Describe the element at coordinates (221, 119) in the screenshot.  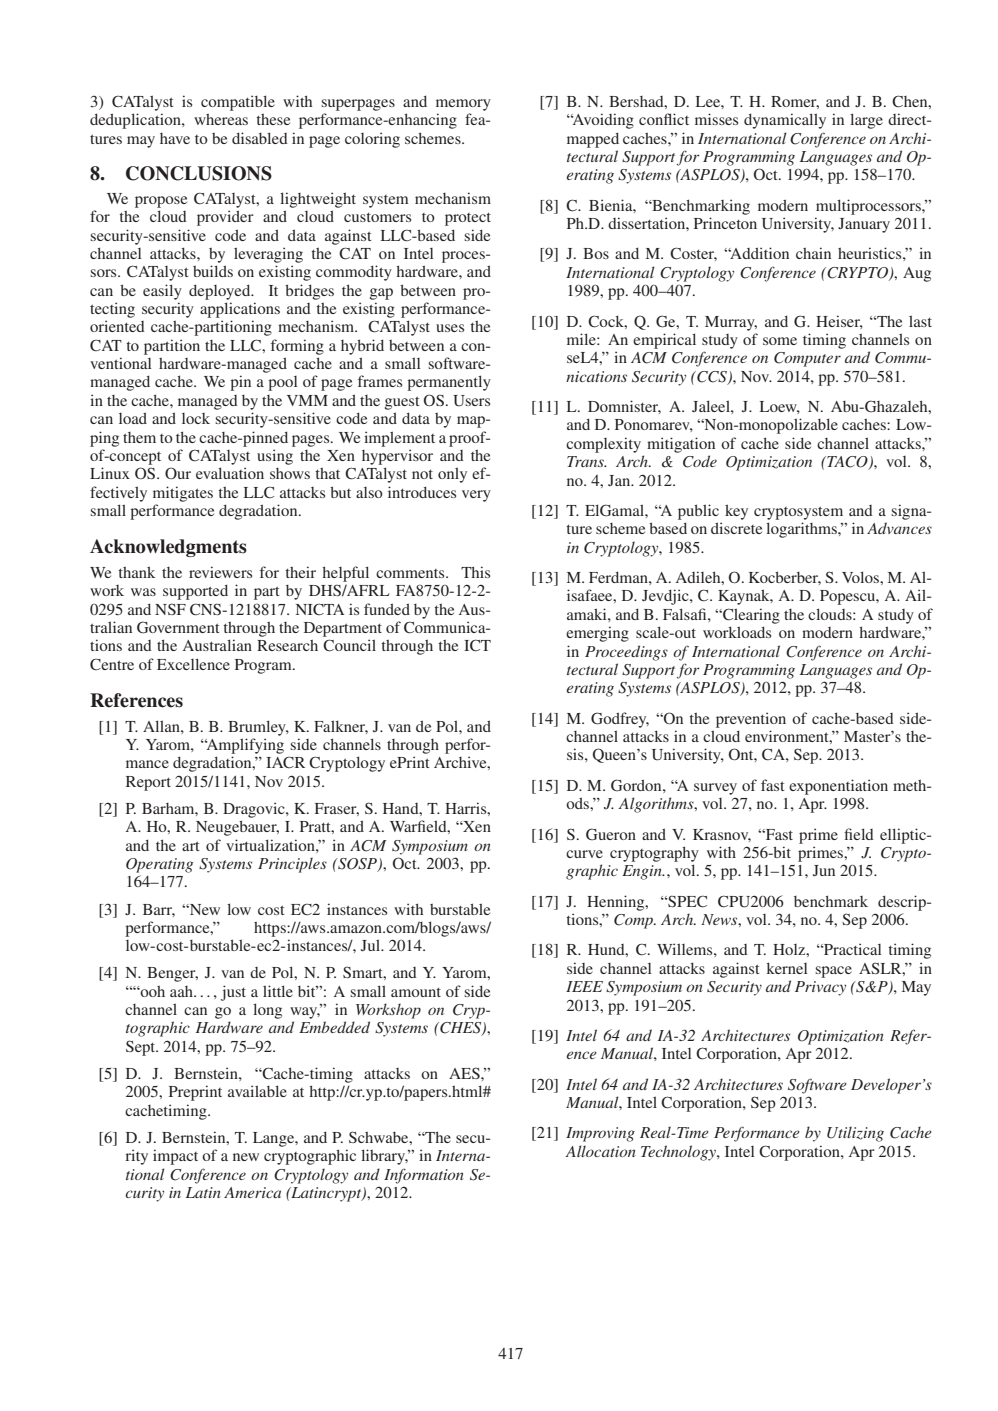
I see `whereas` at that location.
